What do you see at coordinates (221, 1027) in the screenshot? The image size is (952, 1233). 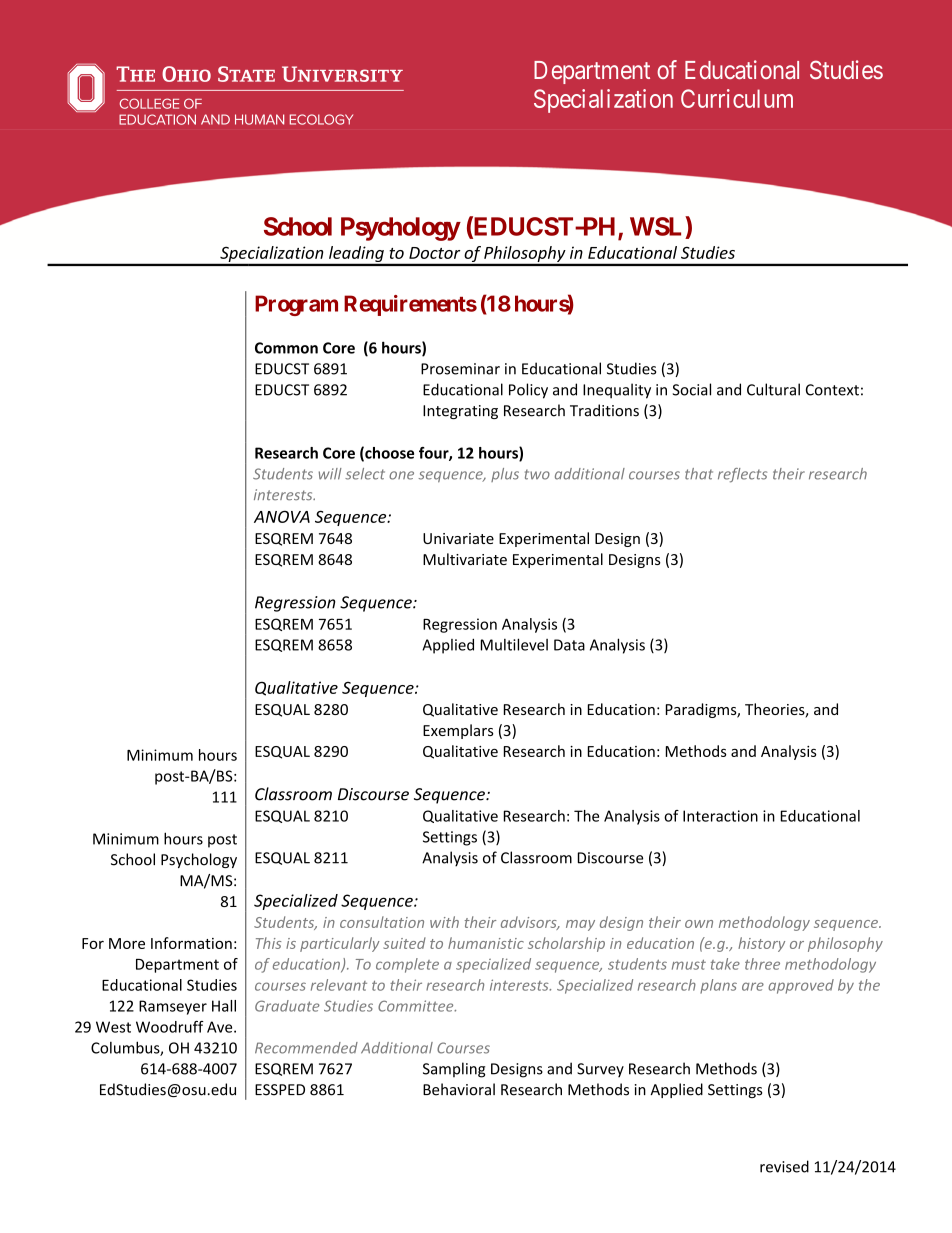 I see `Ave` at bounding box center [221, 1027].
